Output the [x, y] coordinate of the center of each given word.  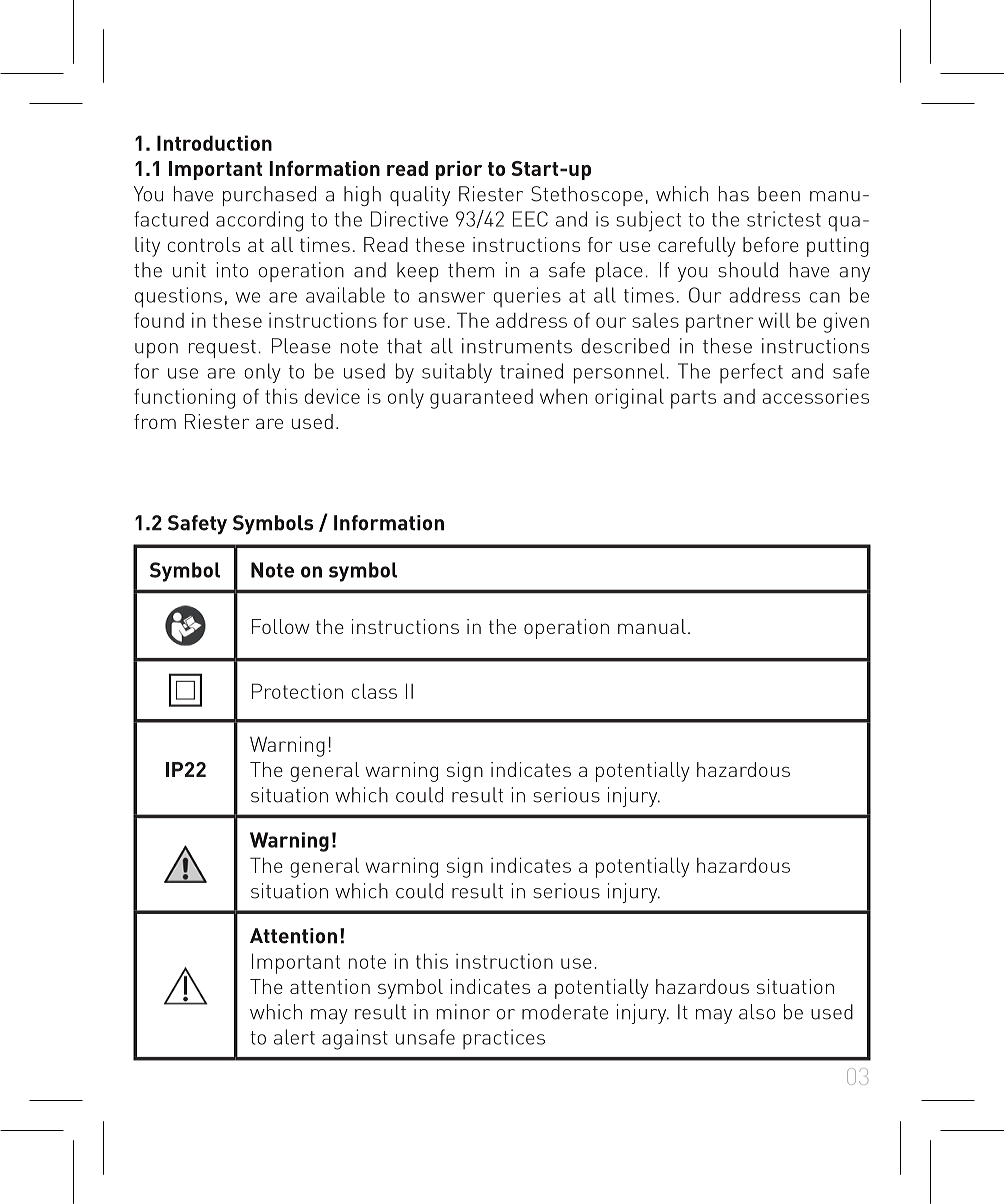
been [779, 194]
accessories [815, 396]
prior [459, 170]
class [374, 691]
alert [294, 1037]
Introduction [214, 143]
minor [463, 1012]
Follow [281, 626]
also [757, 1012]
